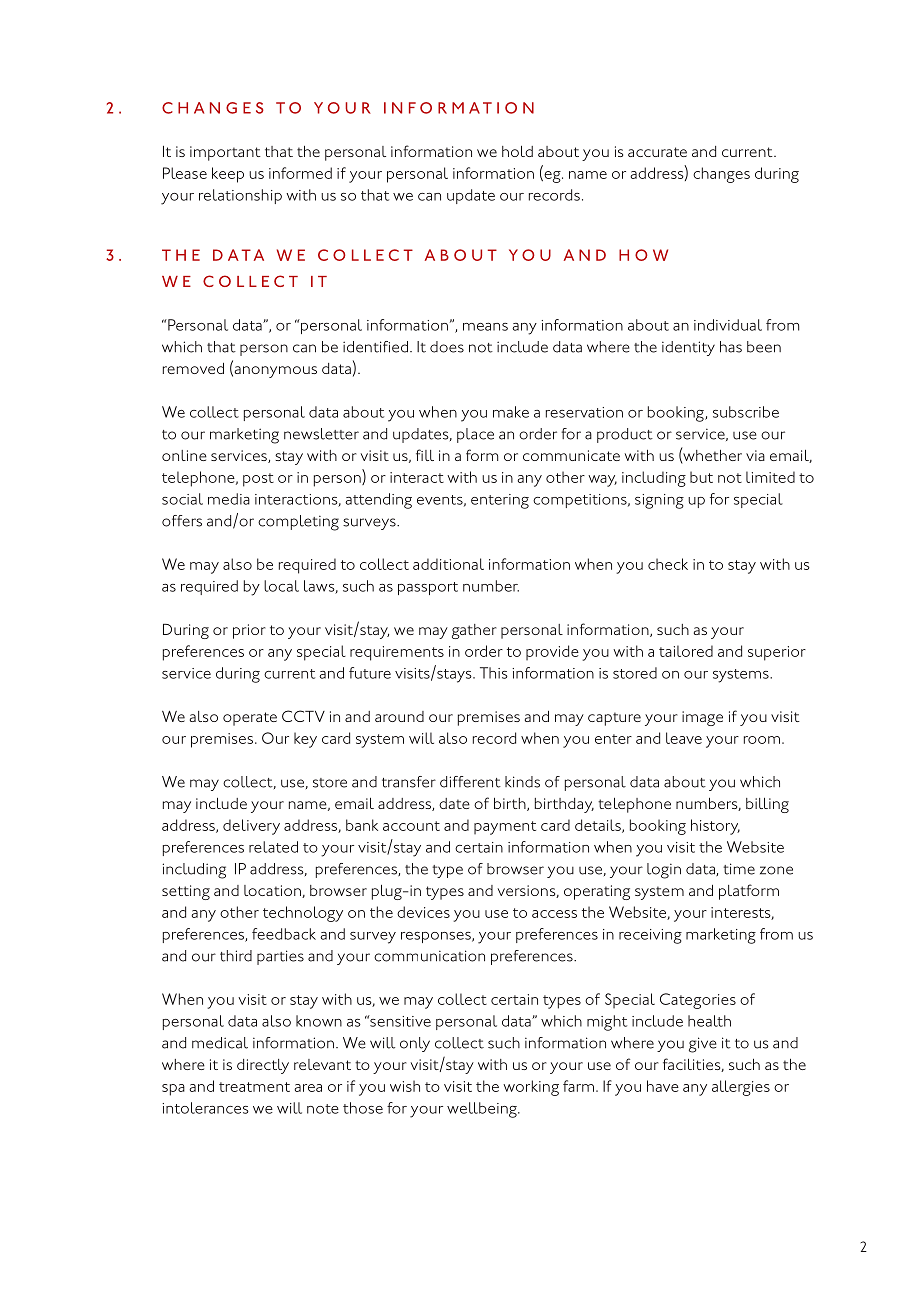 The image size is (924, 1308). I want to click on delivery, so click(251, 827).
